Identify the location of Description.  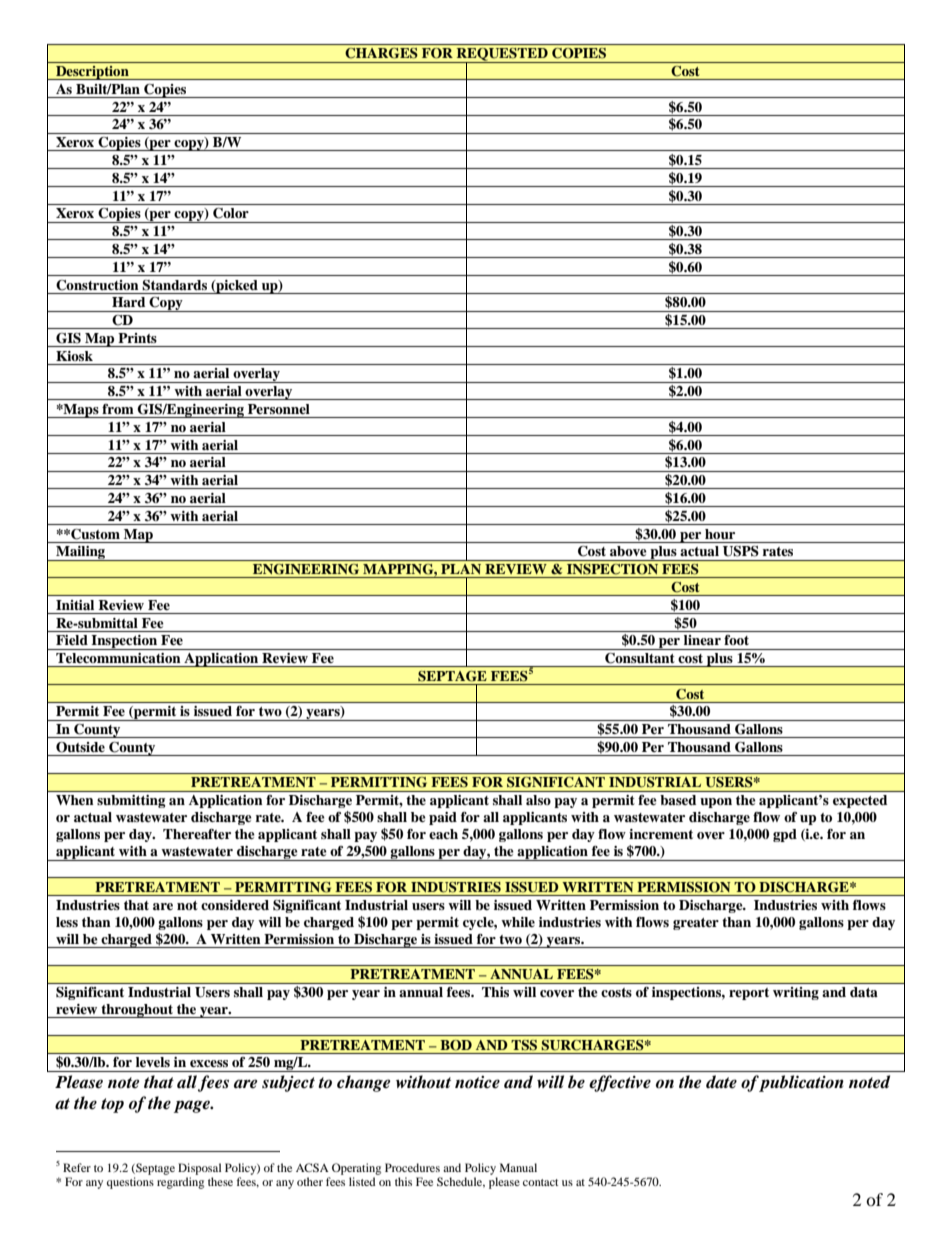
(92, 73).
